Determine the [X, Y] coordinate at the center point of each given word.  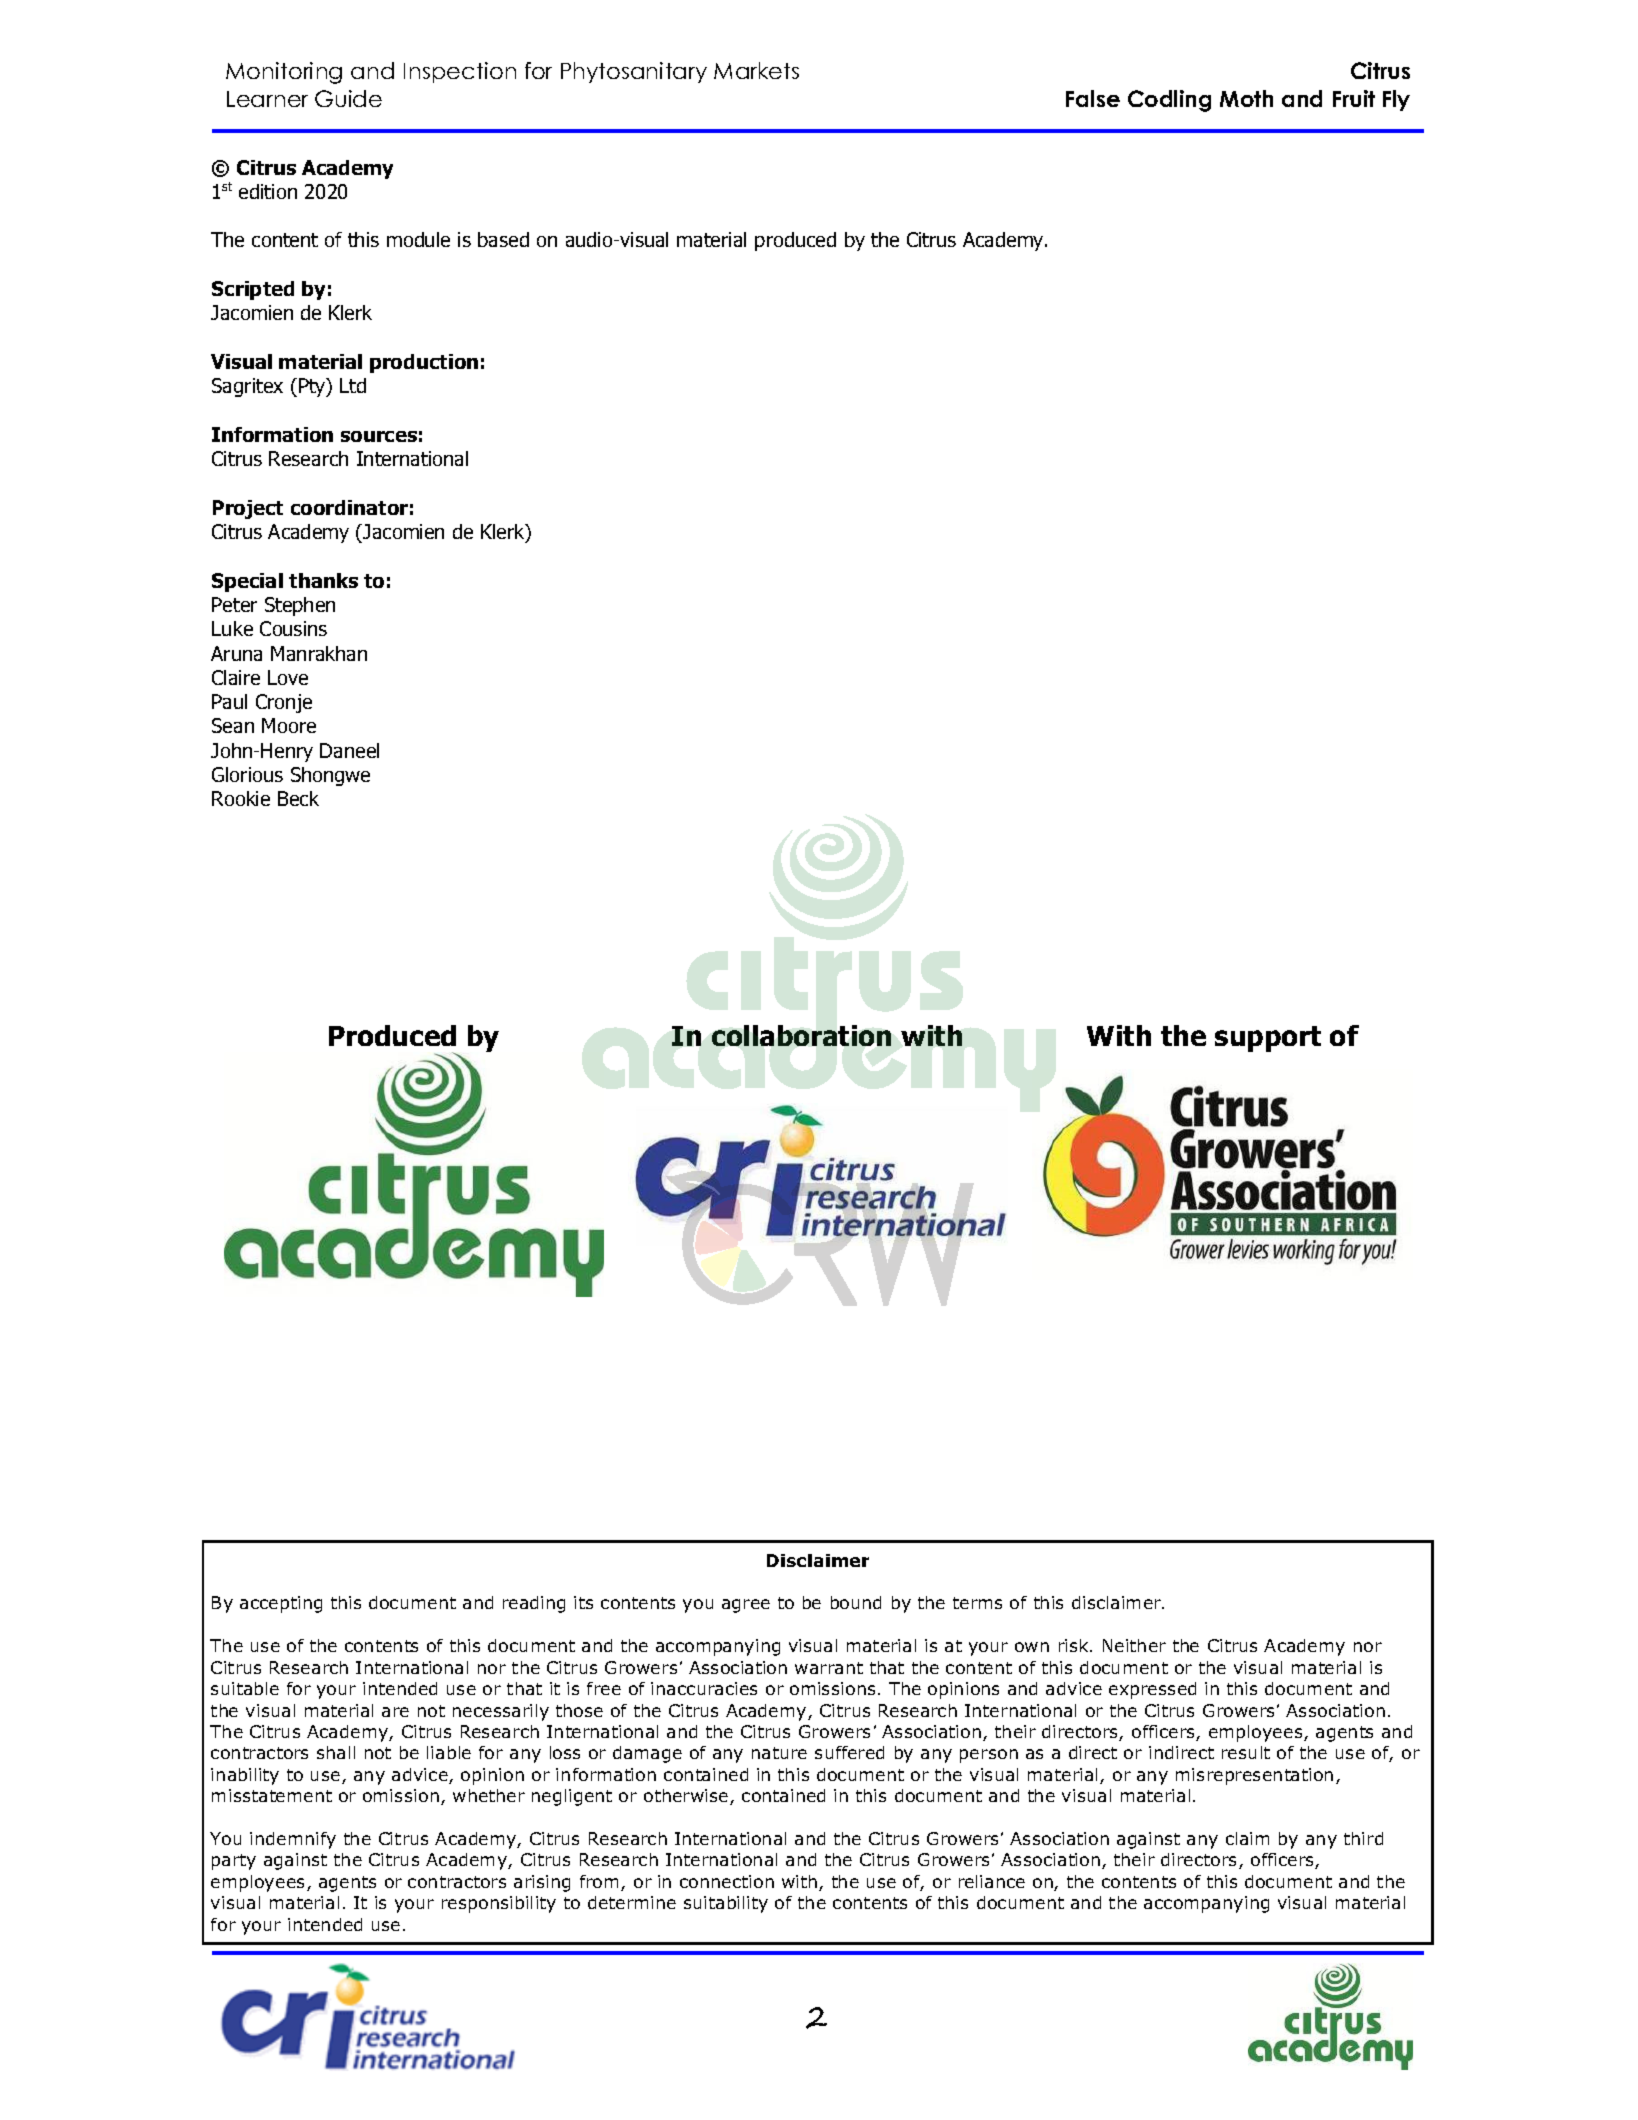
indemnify [293, 1840]
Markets [756, 70]
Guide [348, 98]
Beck [298, 798]
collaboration [801, 1035]
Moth [1246, 98]
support [1268, 1039]
